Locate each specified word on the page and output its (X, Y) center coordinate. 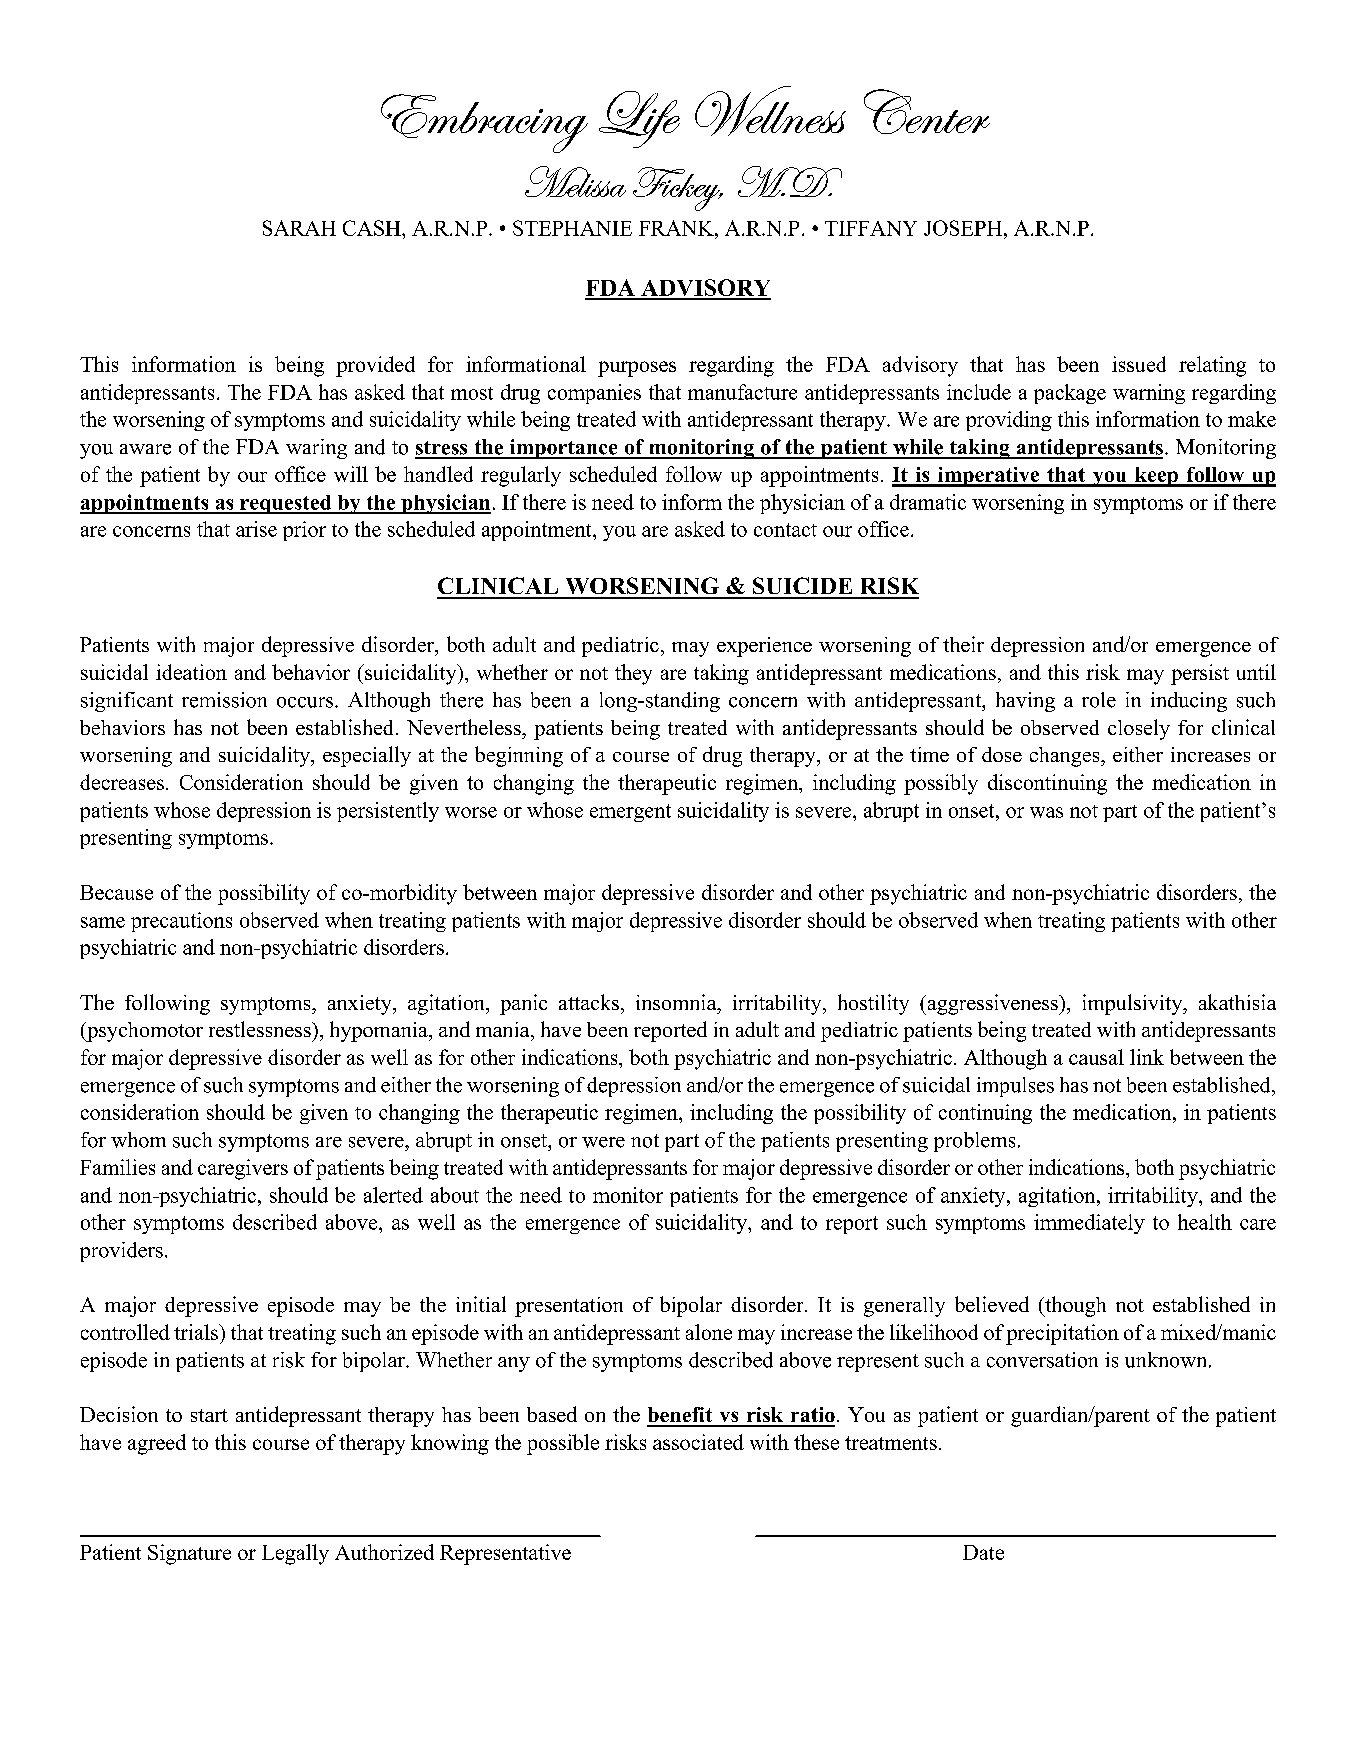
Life (639, 119)
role (1099, 700)
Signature (189, 1554)
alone (709, 1332)
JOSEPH (964, 228)
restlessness (261, 1029)
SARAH (299, 228)
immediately (1089, 1224)
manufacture (742, 392)
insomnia (677, 1002)
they (633, 674)
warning (1149, 394)
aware (145, 449)
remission (224, 700)
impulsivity (1134, 1004)
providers (121, 1252)
